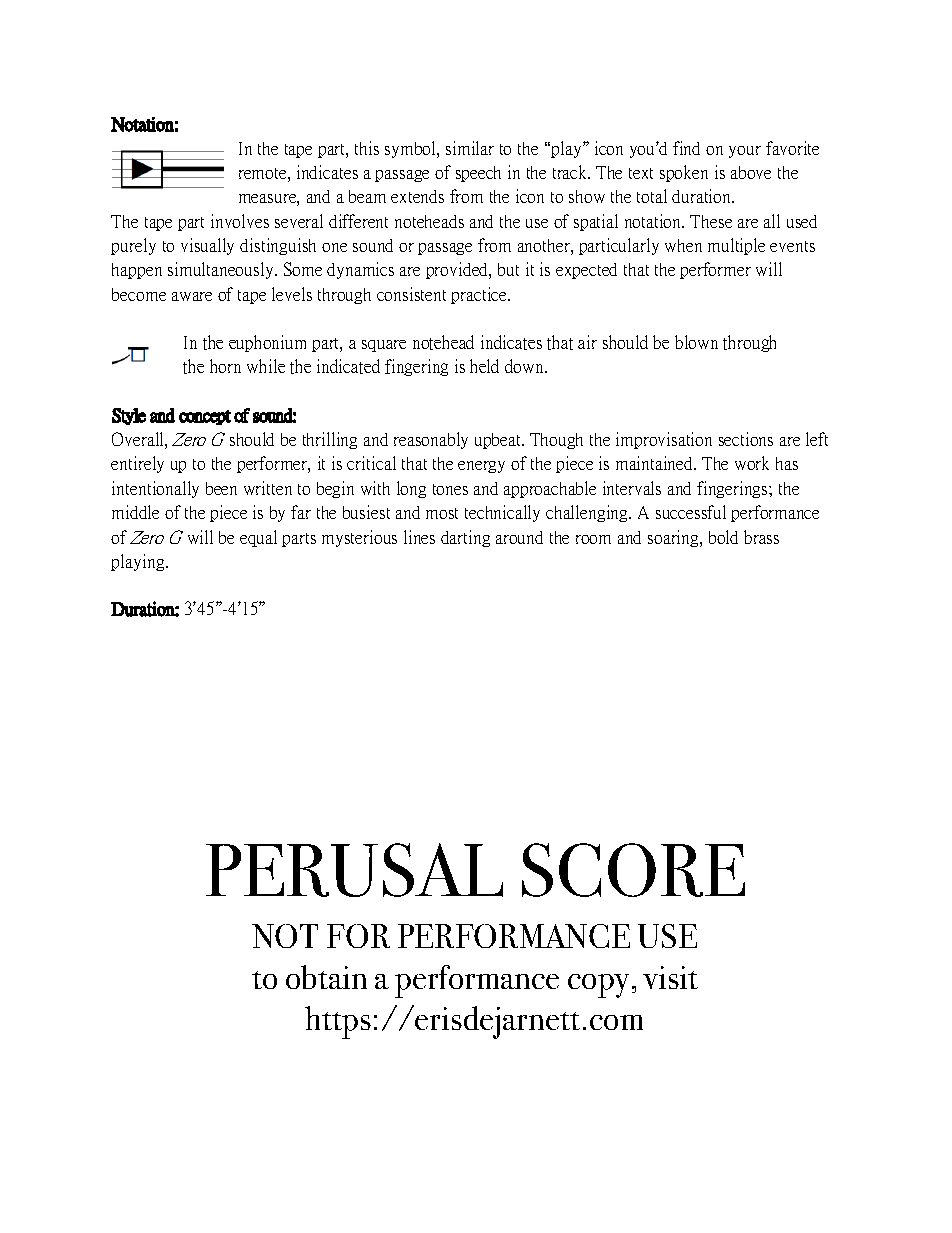 The image size is (952, 1233). Describe the element at coordinates (761, 537) in the screenshot. I see `brass` at that location.
